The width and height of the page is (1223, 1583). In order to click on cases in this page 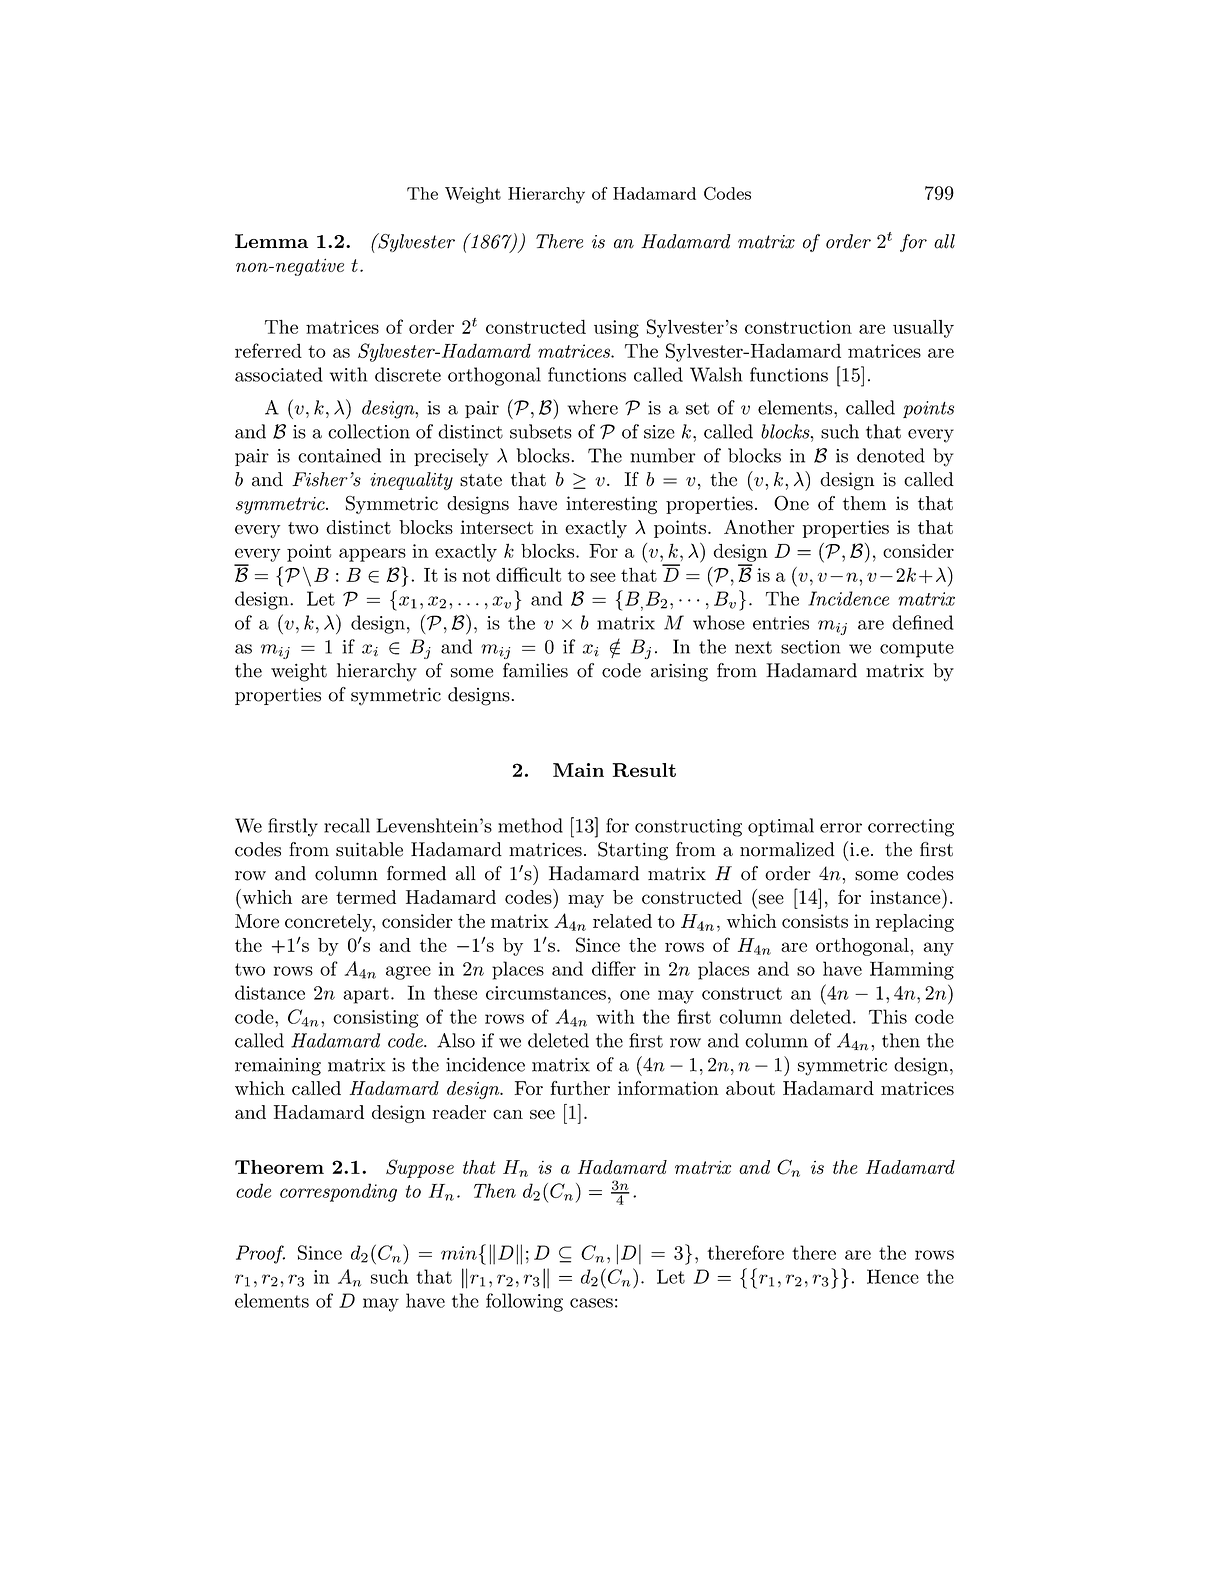, I will do `click(591, 1303)`.
